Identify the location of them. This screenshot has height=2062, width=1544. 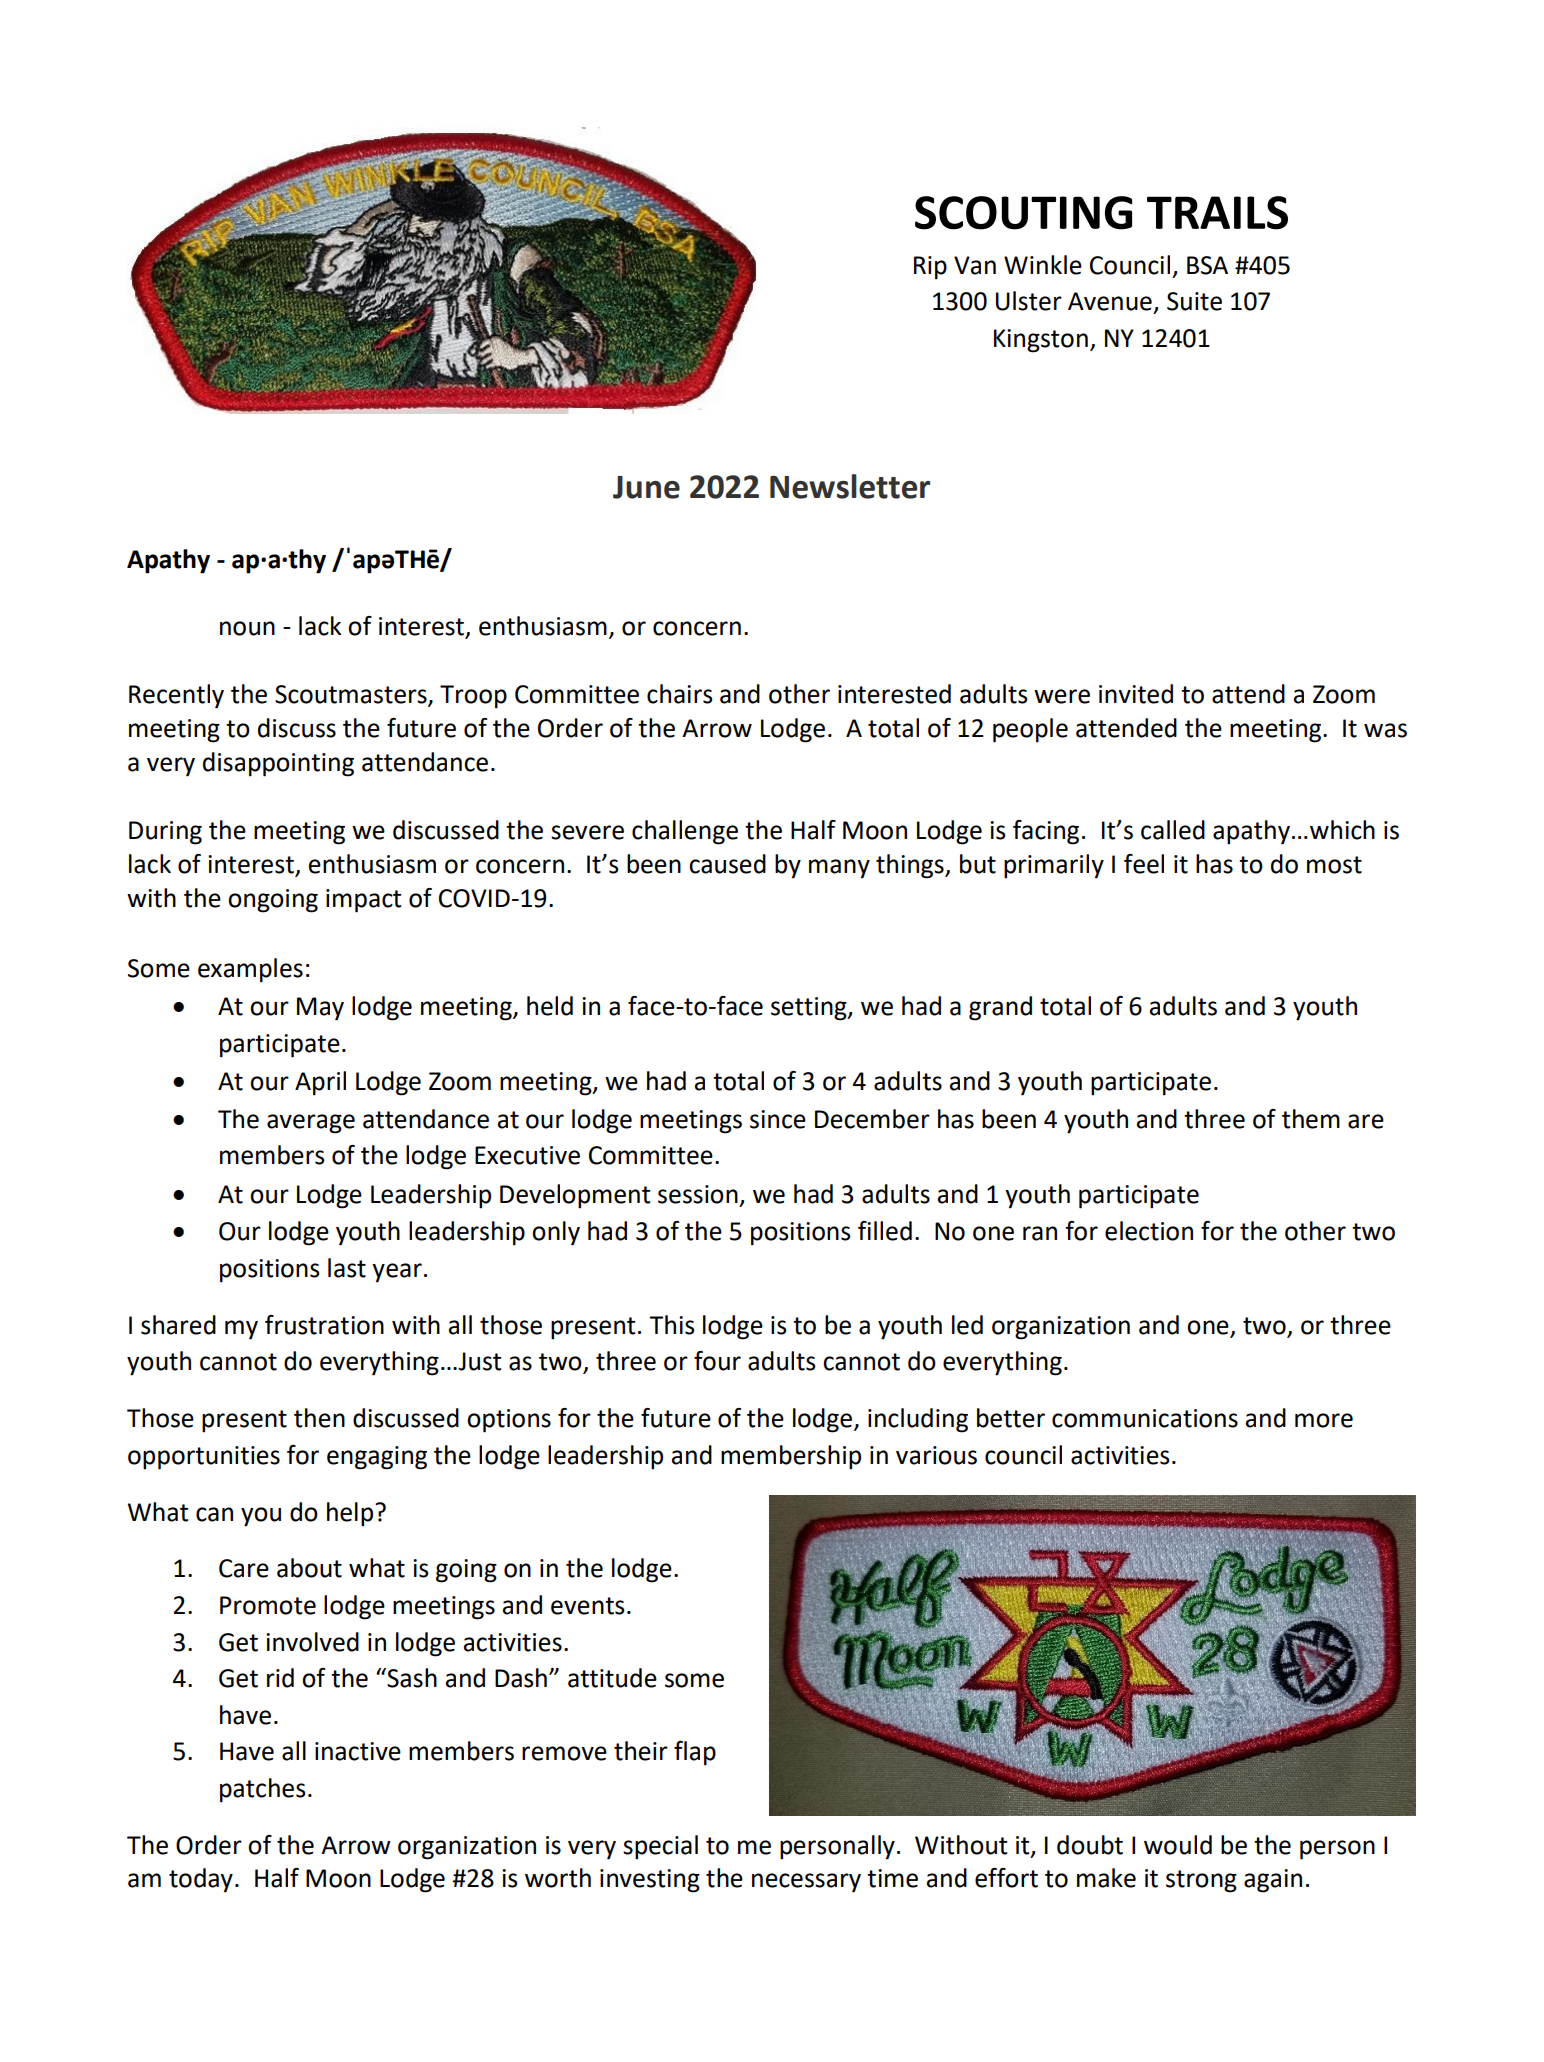
(1311, 1119).
